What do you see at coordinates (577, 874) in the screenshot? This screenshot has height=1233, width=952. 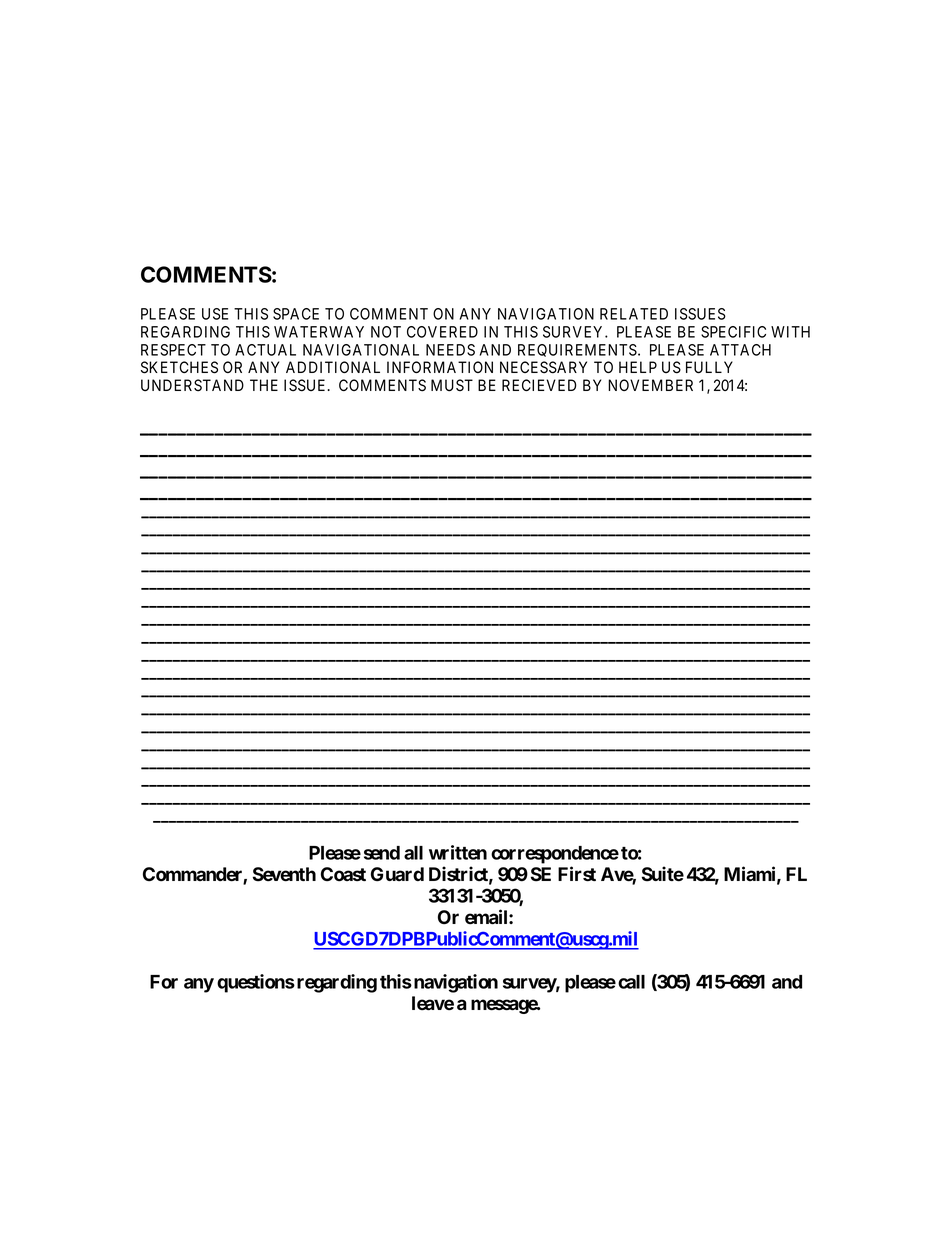 I see `First` at bounding box center [577, 874].
